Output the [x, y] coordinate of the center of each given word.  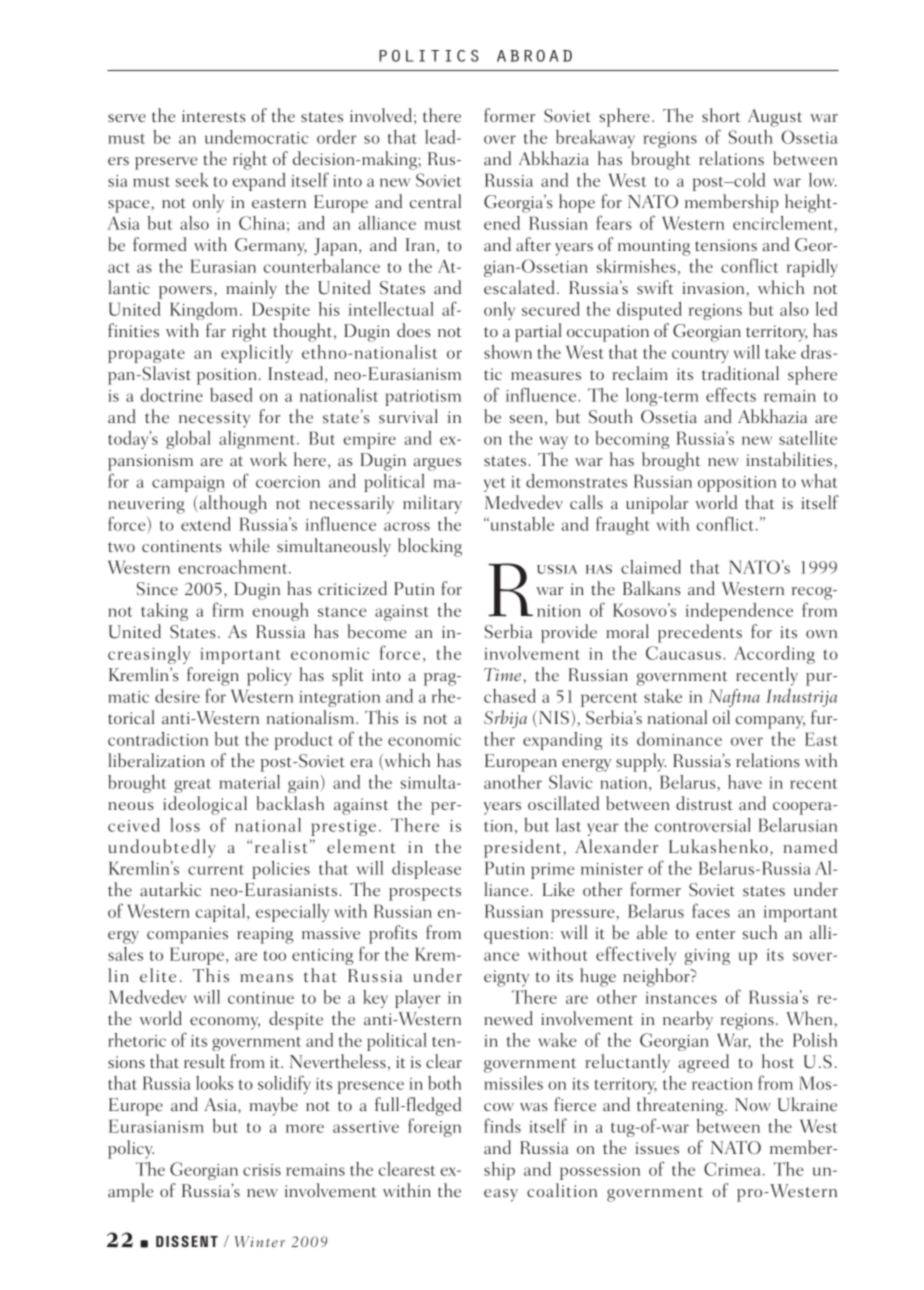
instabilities [789, 459]
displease [426, 870]
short [721, 115]
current [216, 870]
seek [192, 180]
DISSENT [187, 1241]
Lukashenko [718, 846]
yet [495, 485]
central [435, 201]
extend [206, 524]
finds [502, 1125]
